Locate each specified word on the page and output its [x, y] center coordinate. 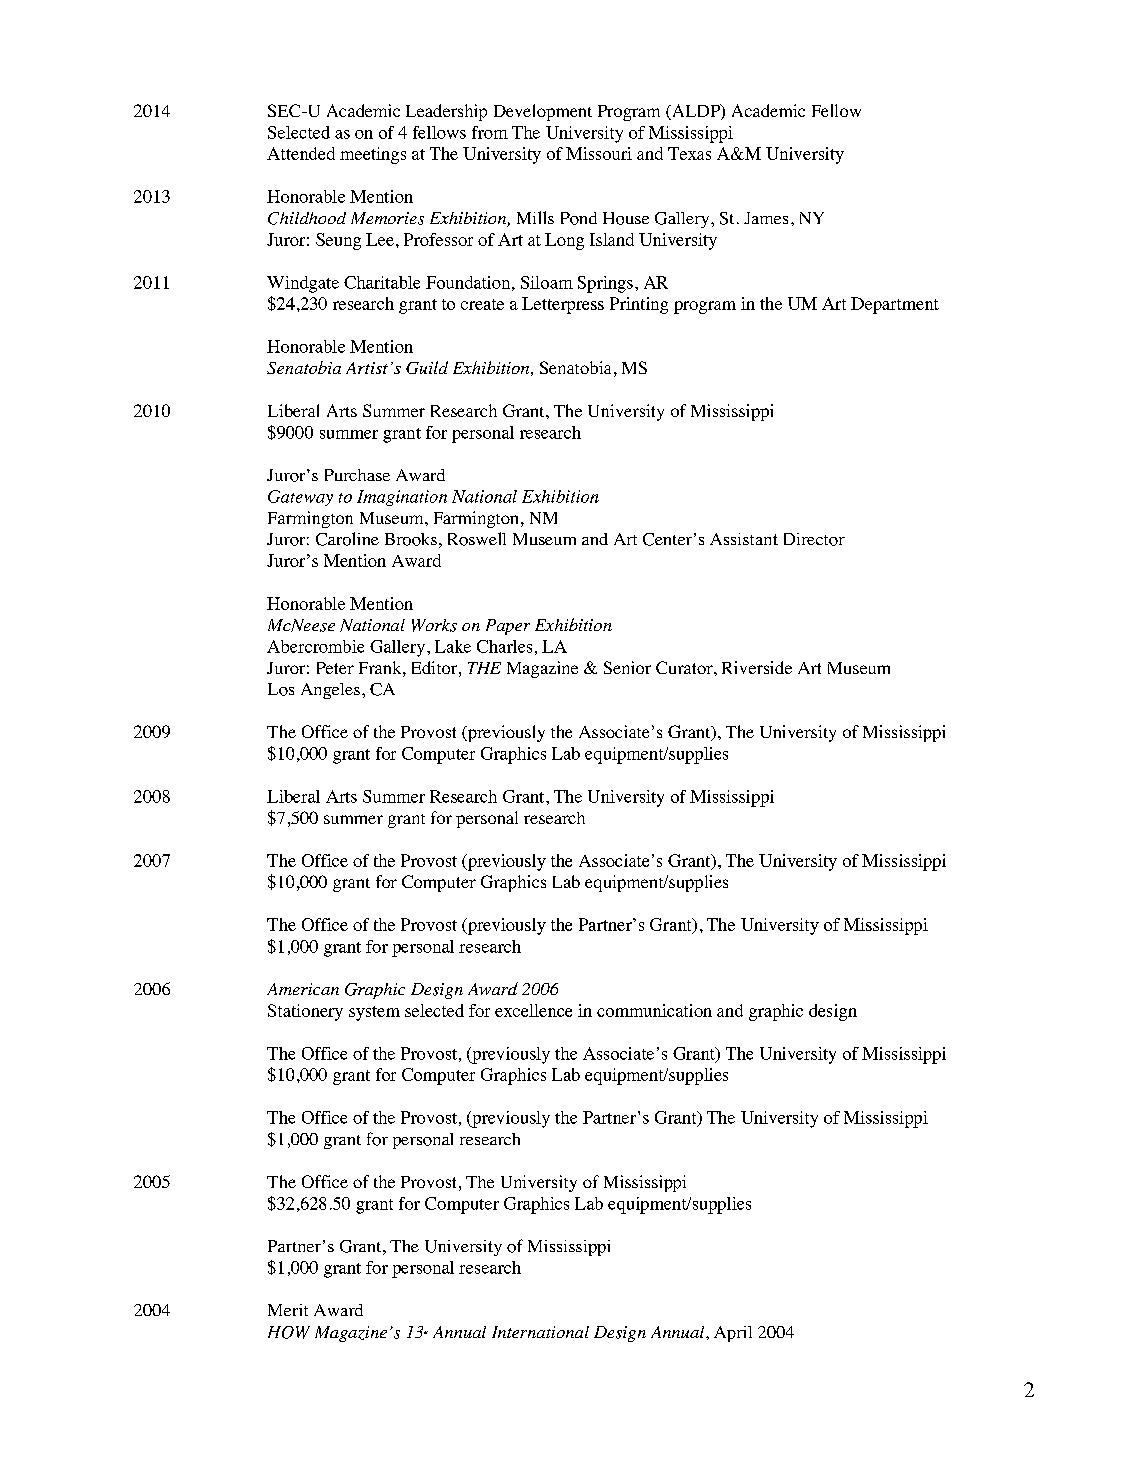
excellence [533, 1010]
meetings [373, 155]
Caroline [347, 539]
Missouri [599, 153]
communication [654, 1010]
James [766, 218]
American [303, 989]
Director [814, 539]
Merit [288, 1310]
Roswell [477, 539]
